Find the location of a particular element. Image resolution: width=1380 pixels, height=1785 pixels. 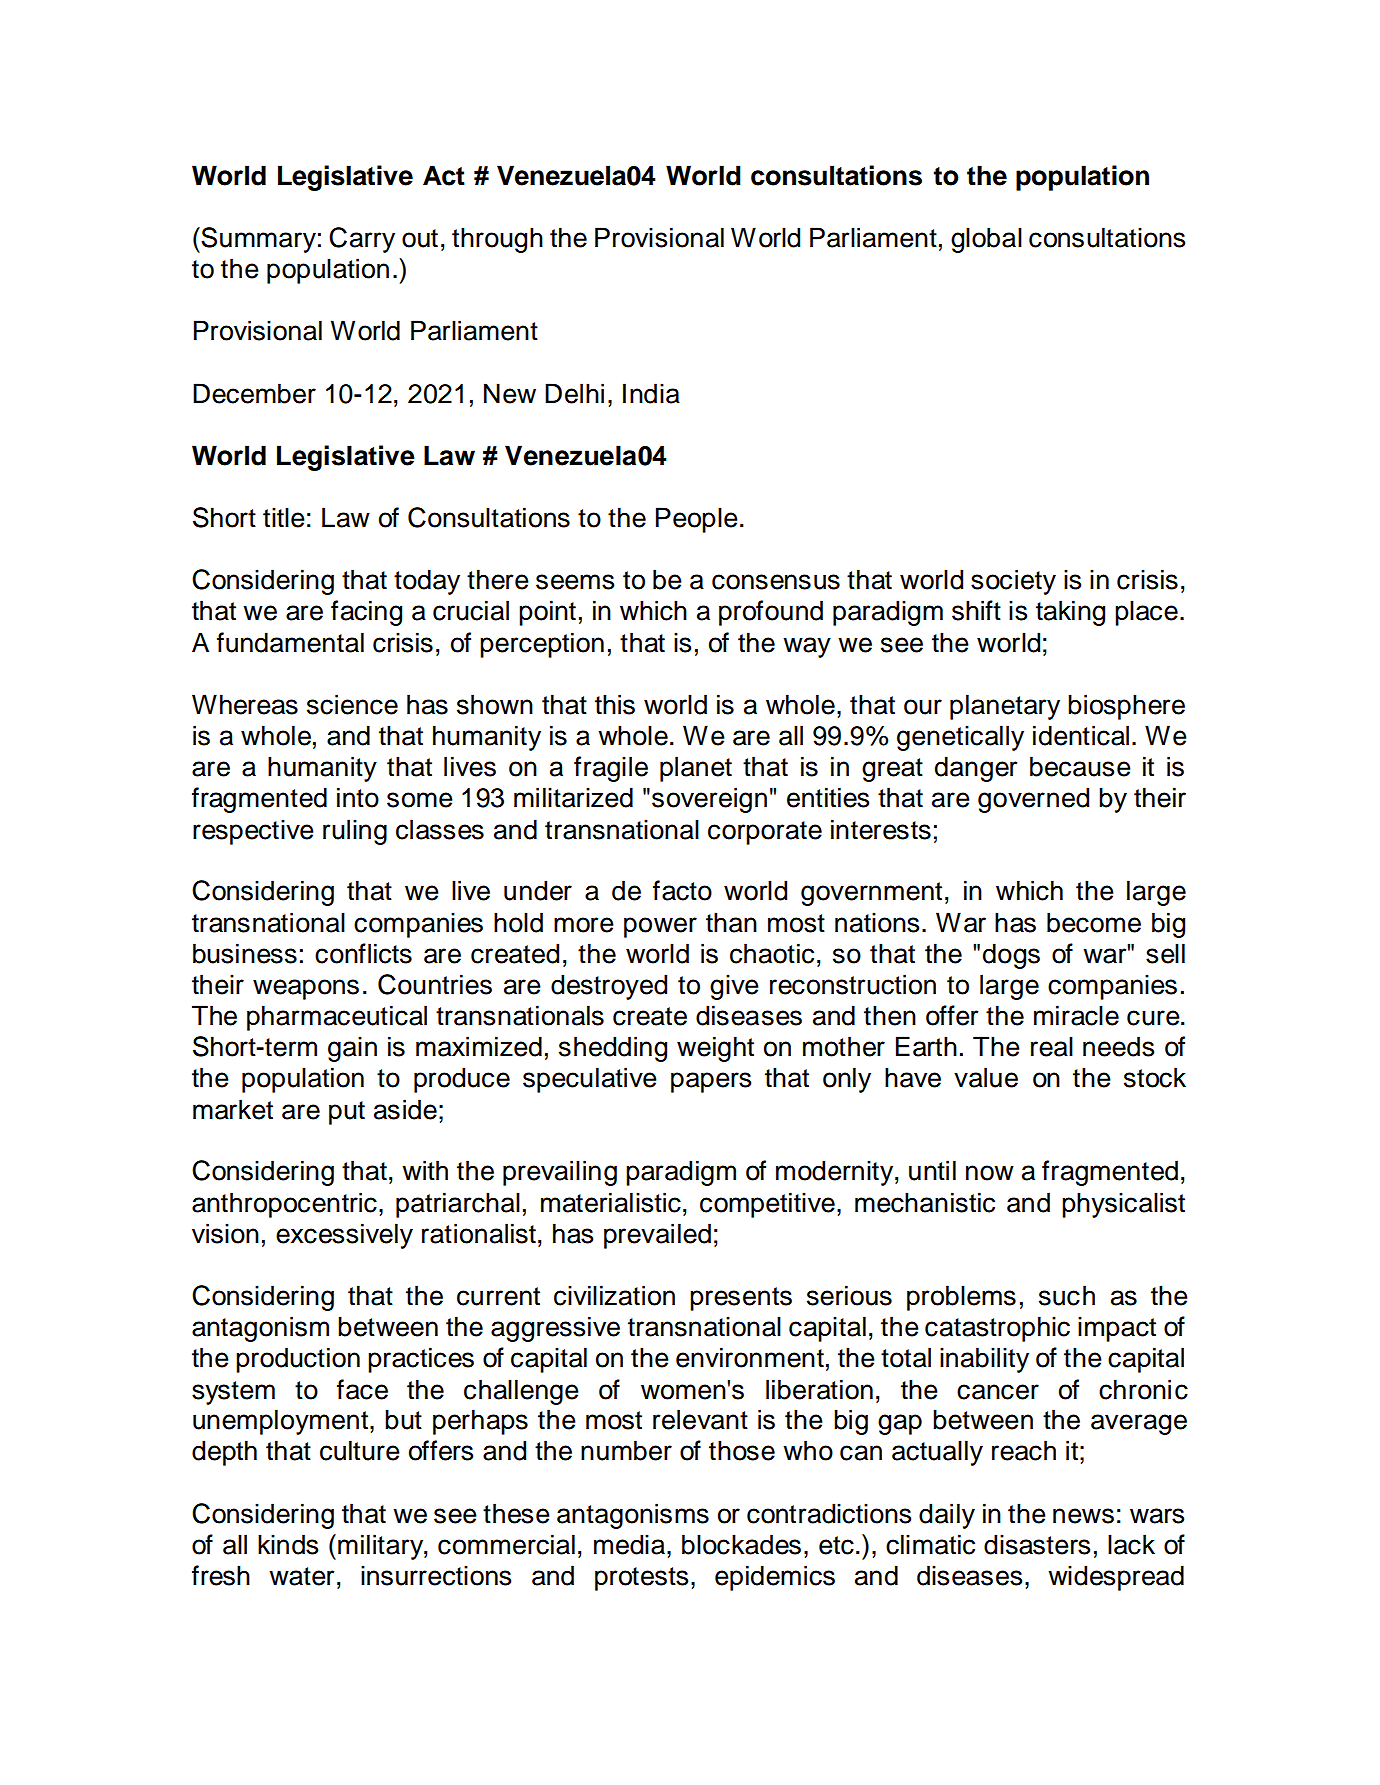

facto is located at coordinates (682, 890).
